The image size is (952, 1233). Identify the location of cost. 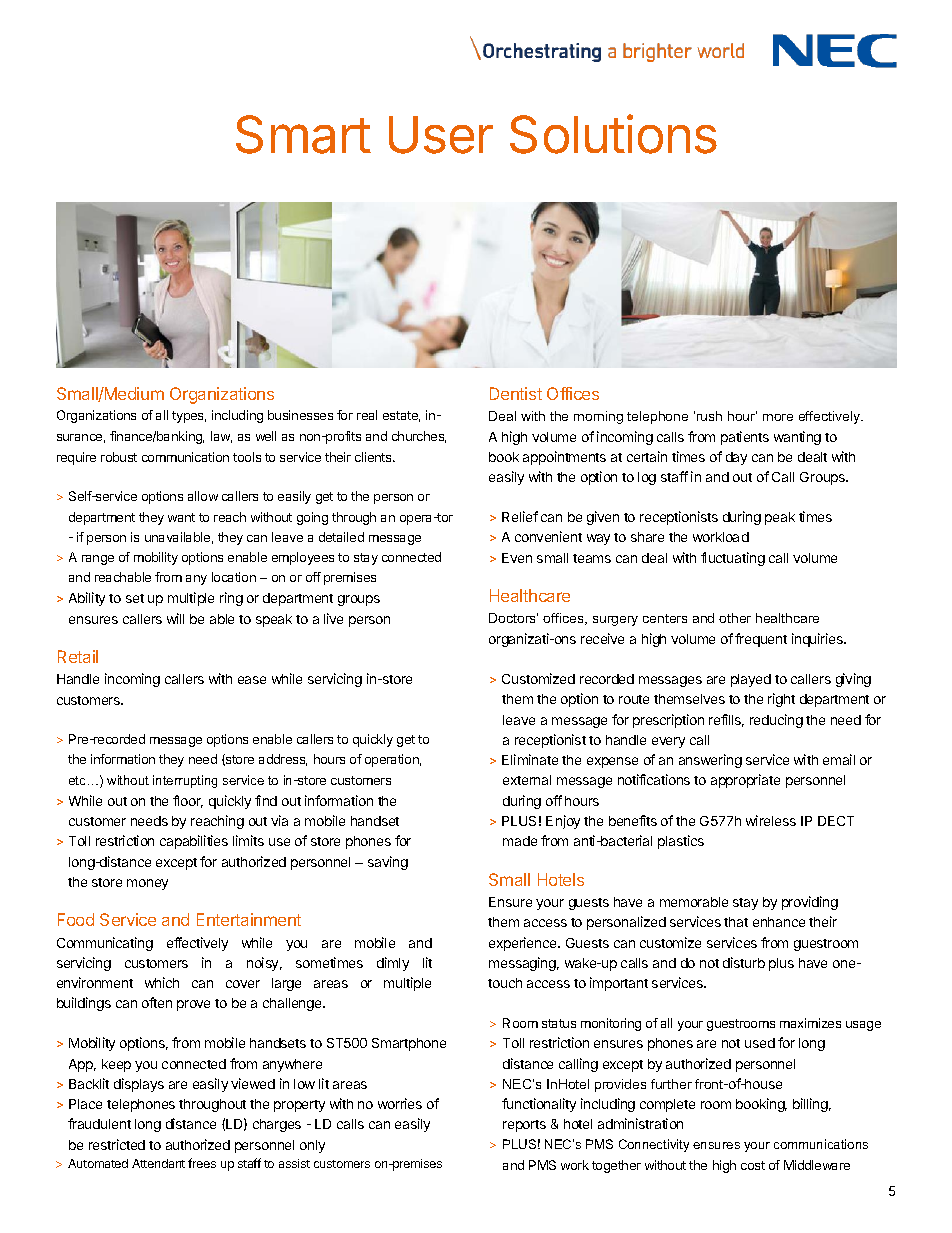
(753, 1165).
